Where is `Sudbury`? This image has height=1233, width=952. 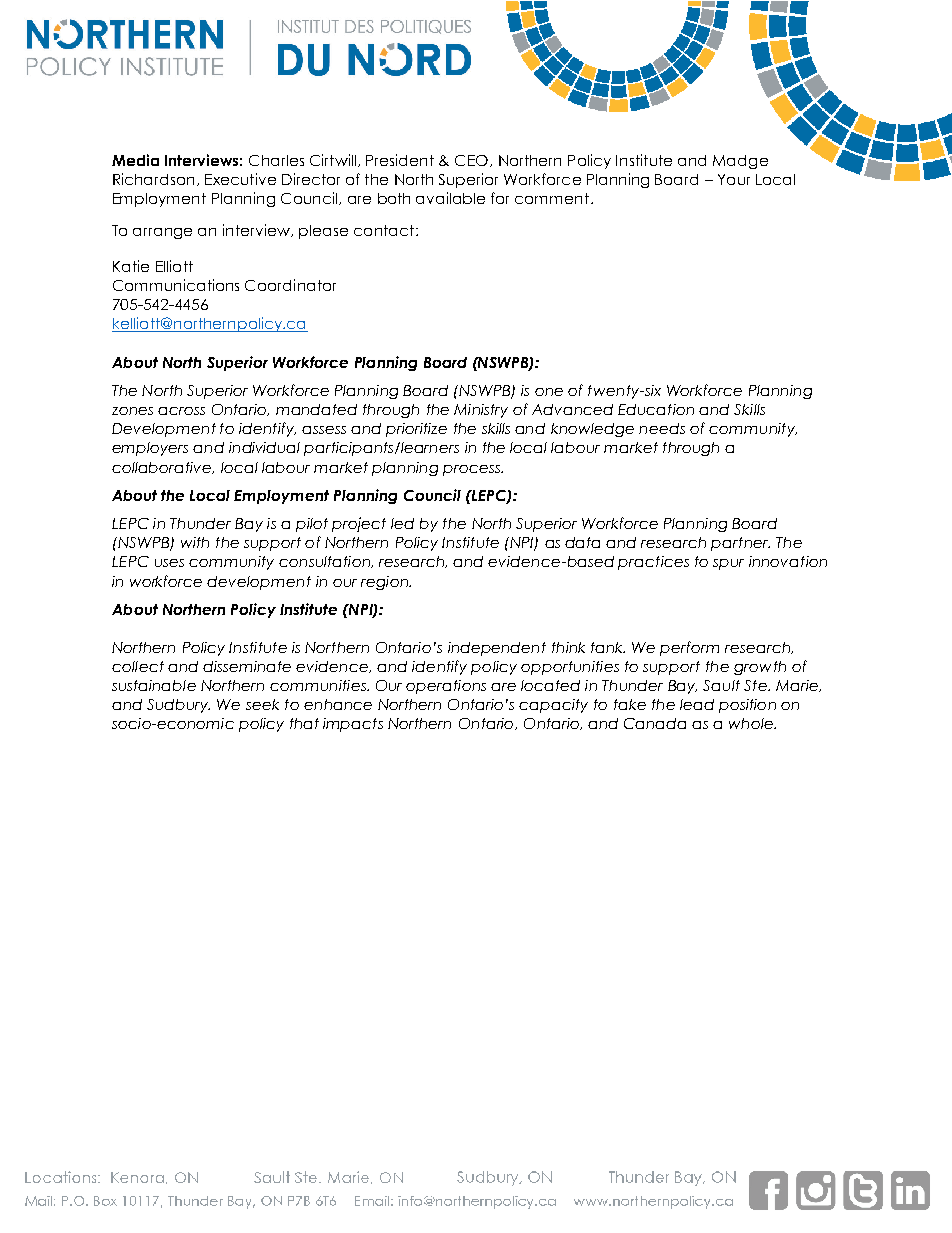 Sudbury is located at coordinates (178, 706).
